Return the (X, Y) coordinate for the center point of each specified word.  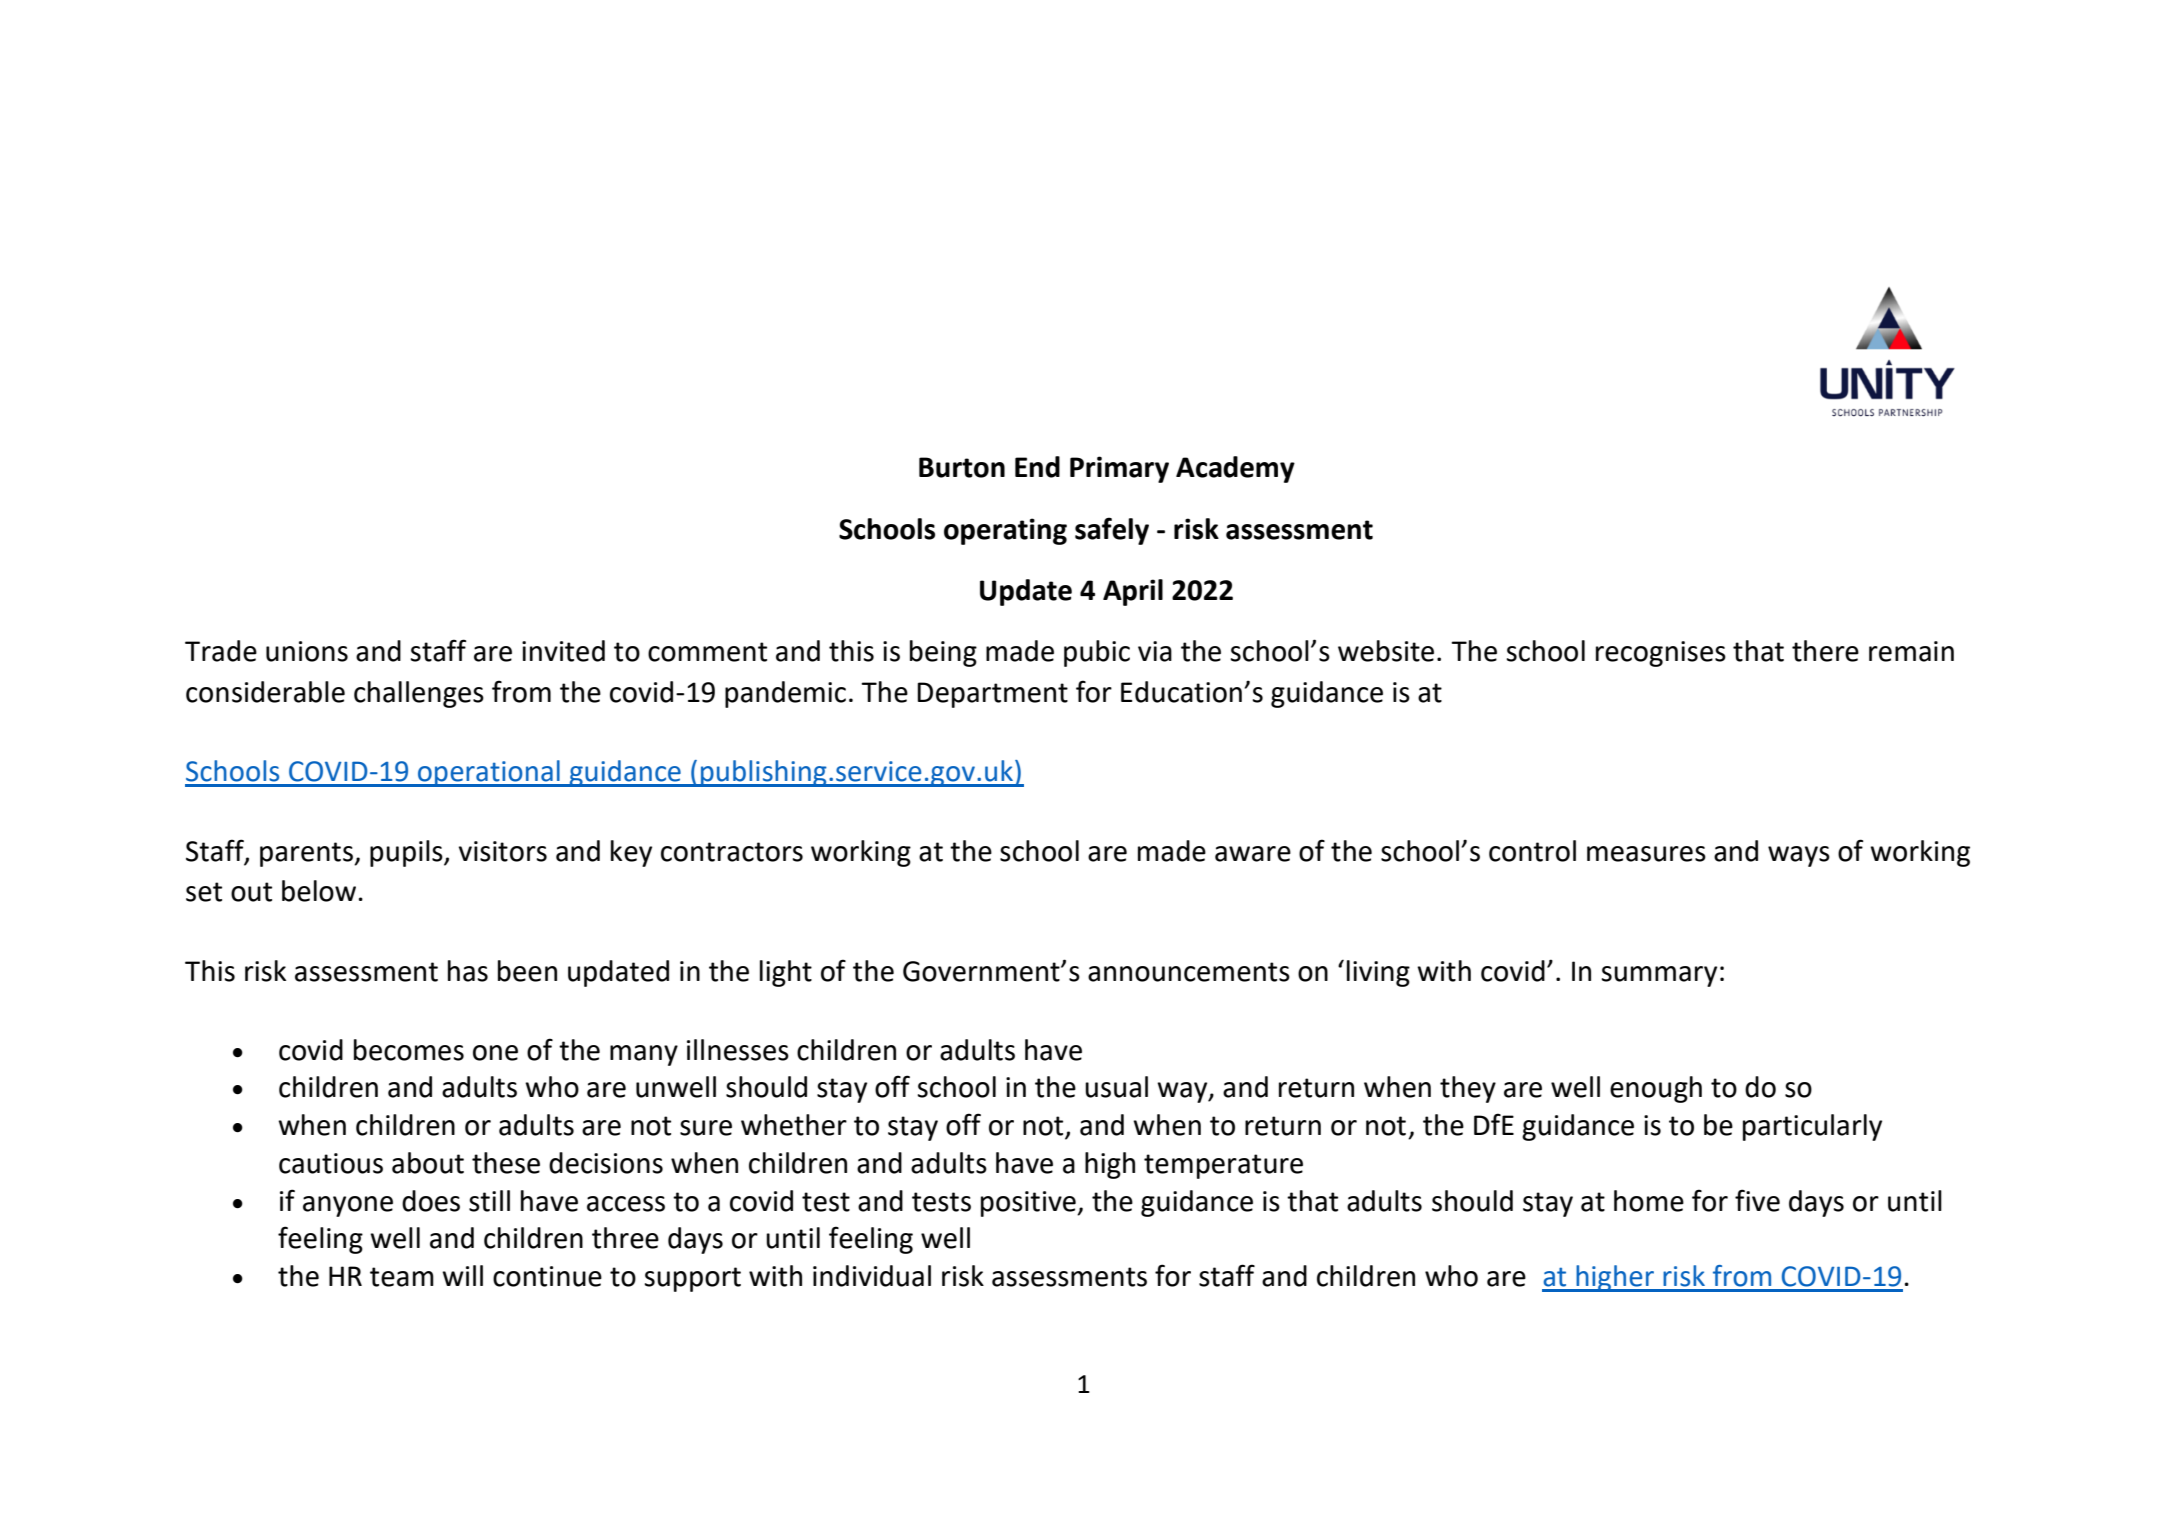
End (1037, 467)
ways (1799, 856)
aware (1253, 854)
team (402, 1277)
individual (872, 1276)
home (1649, 1201)
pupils (407, 853)
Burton (962, 467)
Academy (1235, 469)
